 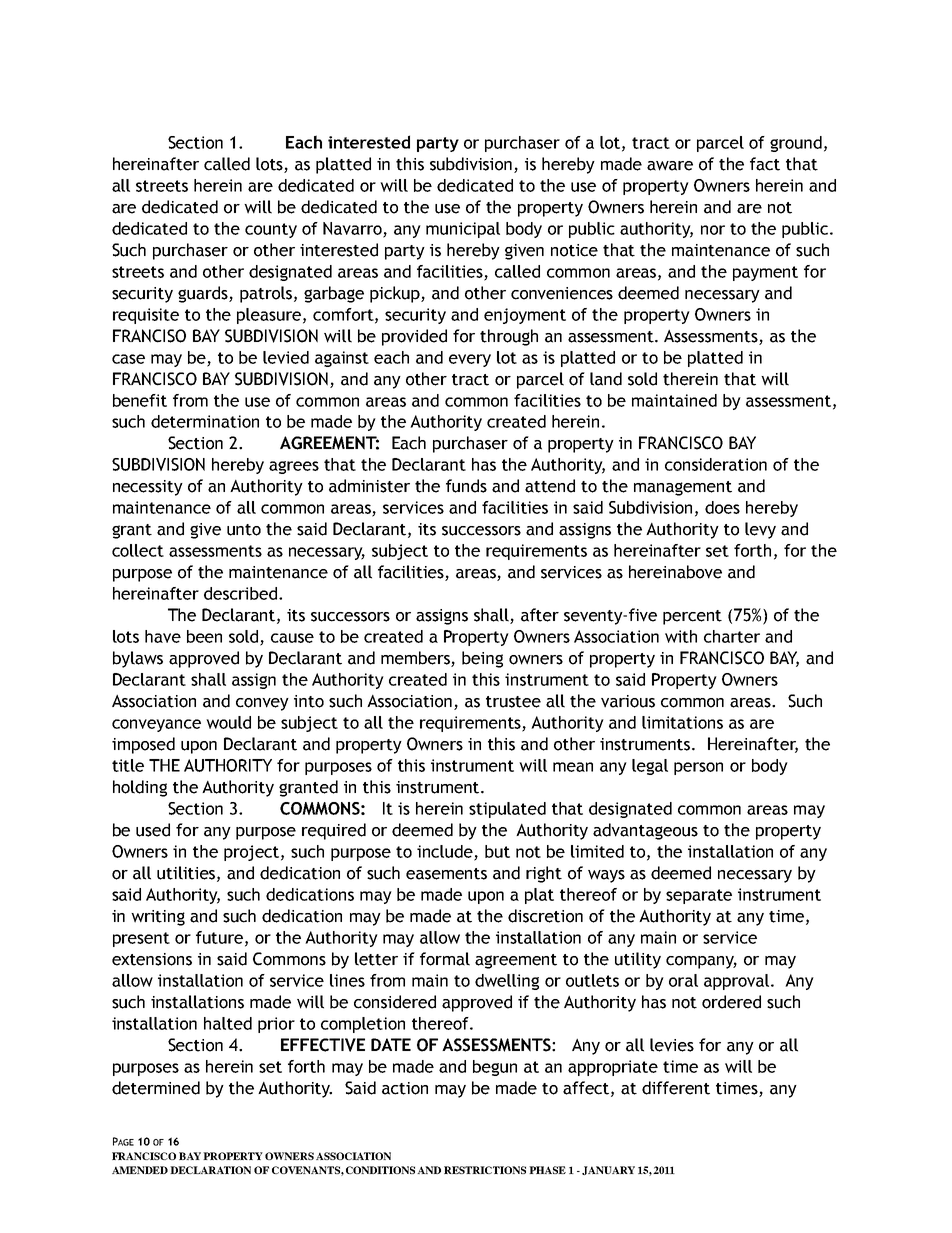 I want to click on aware, so click(x=670, y=166).
